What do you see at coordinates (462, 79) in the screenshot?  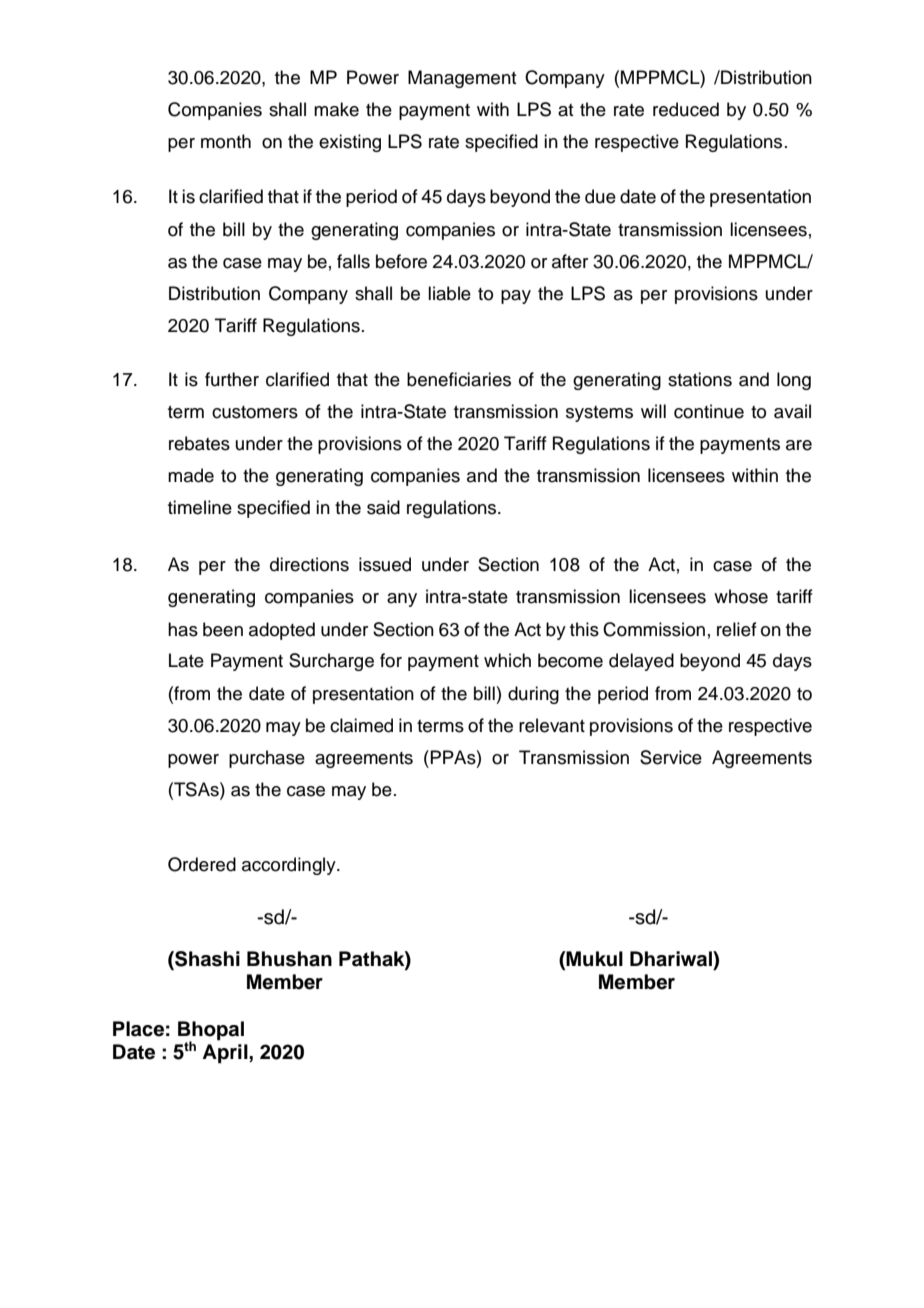 I see `Management` at bounding box center [462, 79].
